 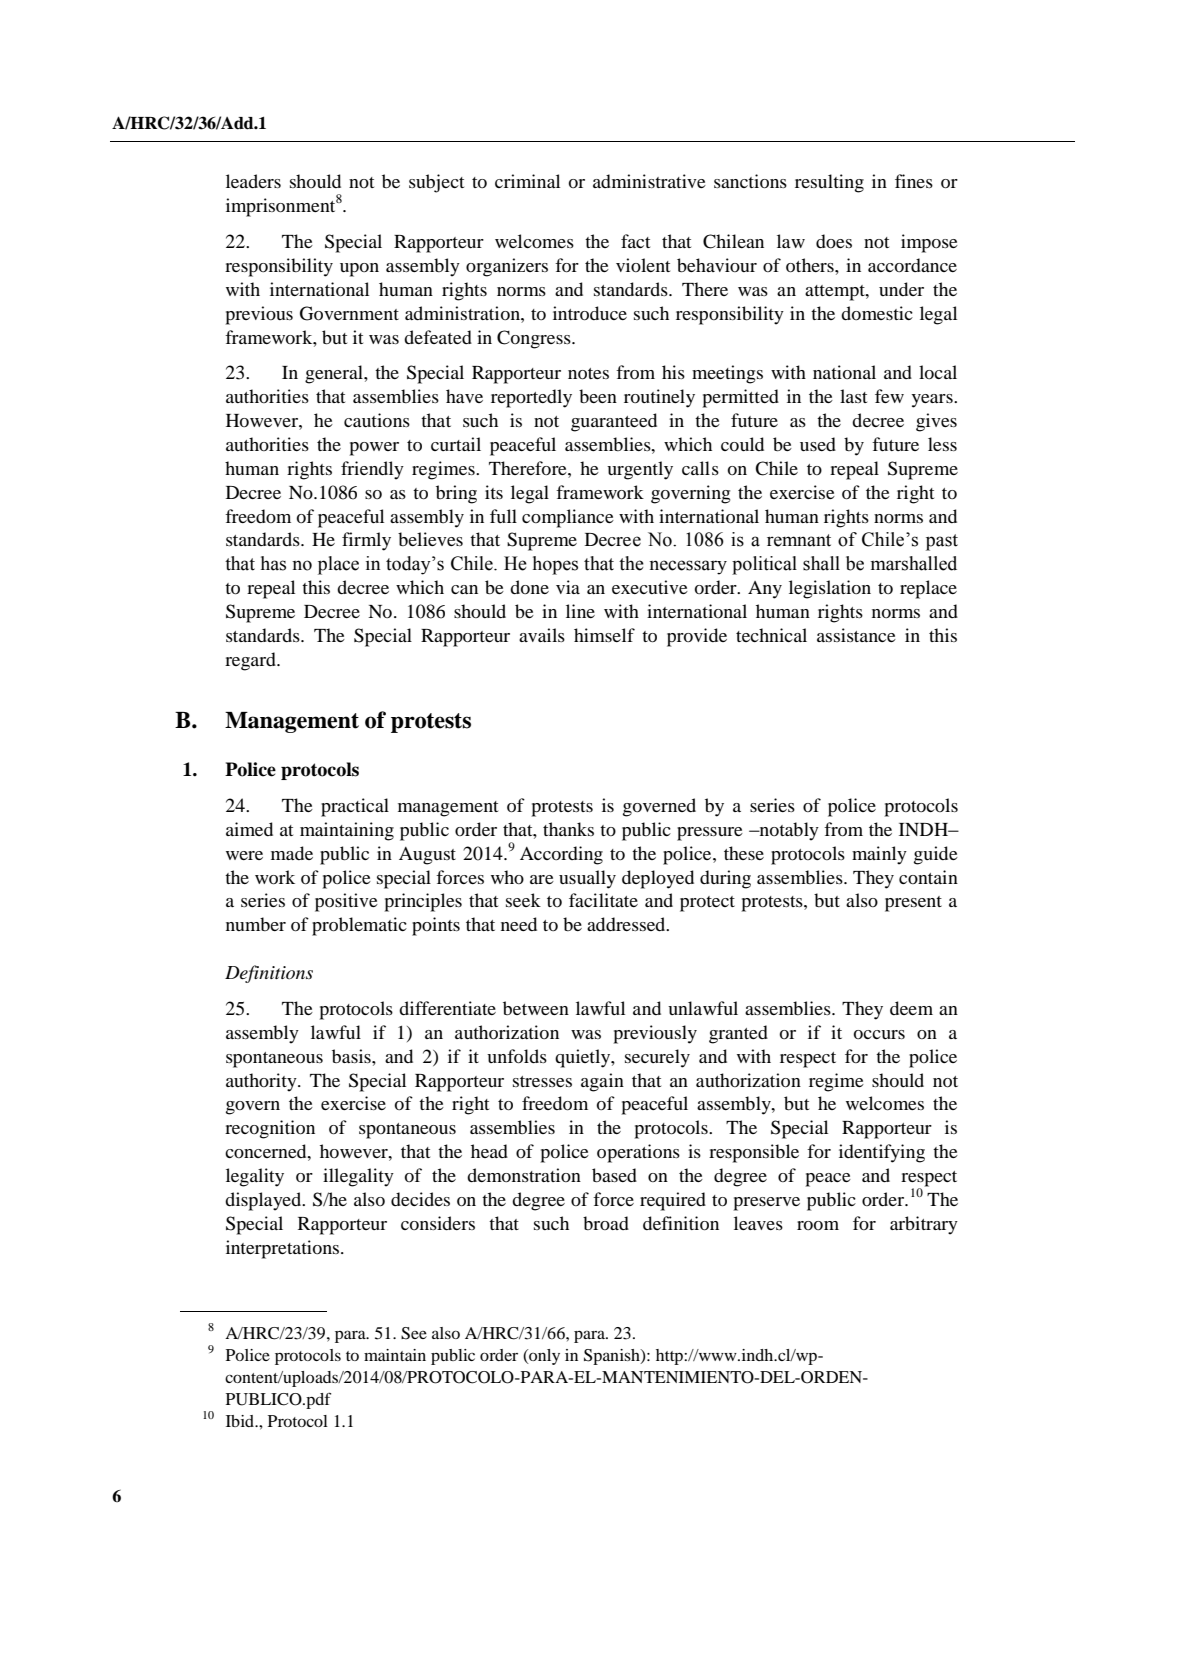 I want to click on fact, so click(x=635, y=241).
